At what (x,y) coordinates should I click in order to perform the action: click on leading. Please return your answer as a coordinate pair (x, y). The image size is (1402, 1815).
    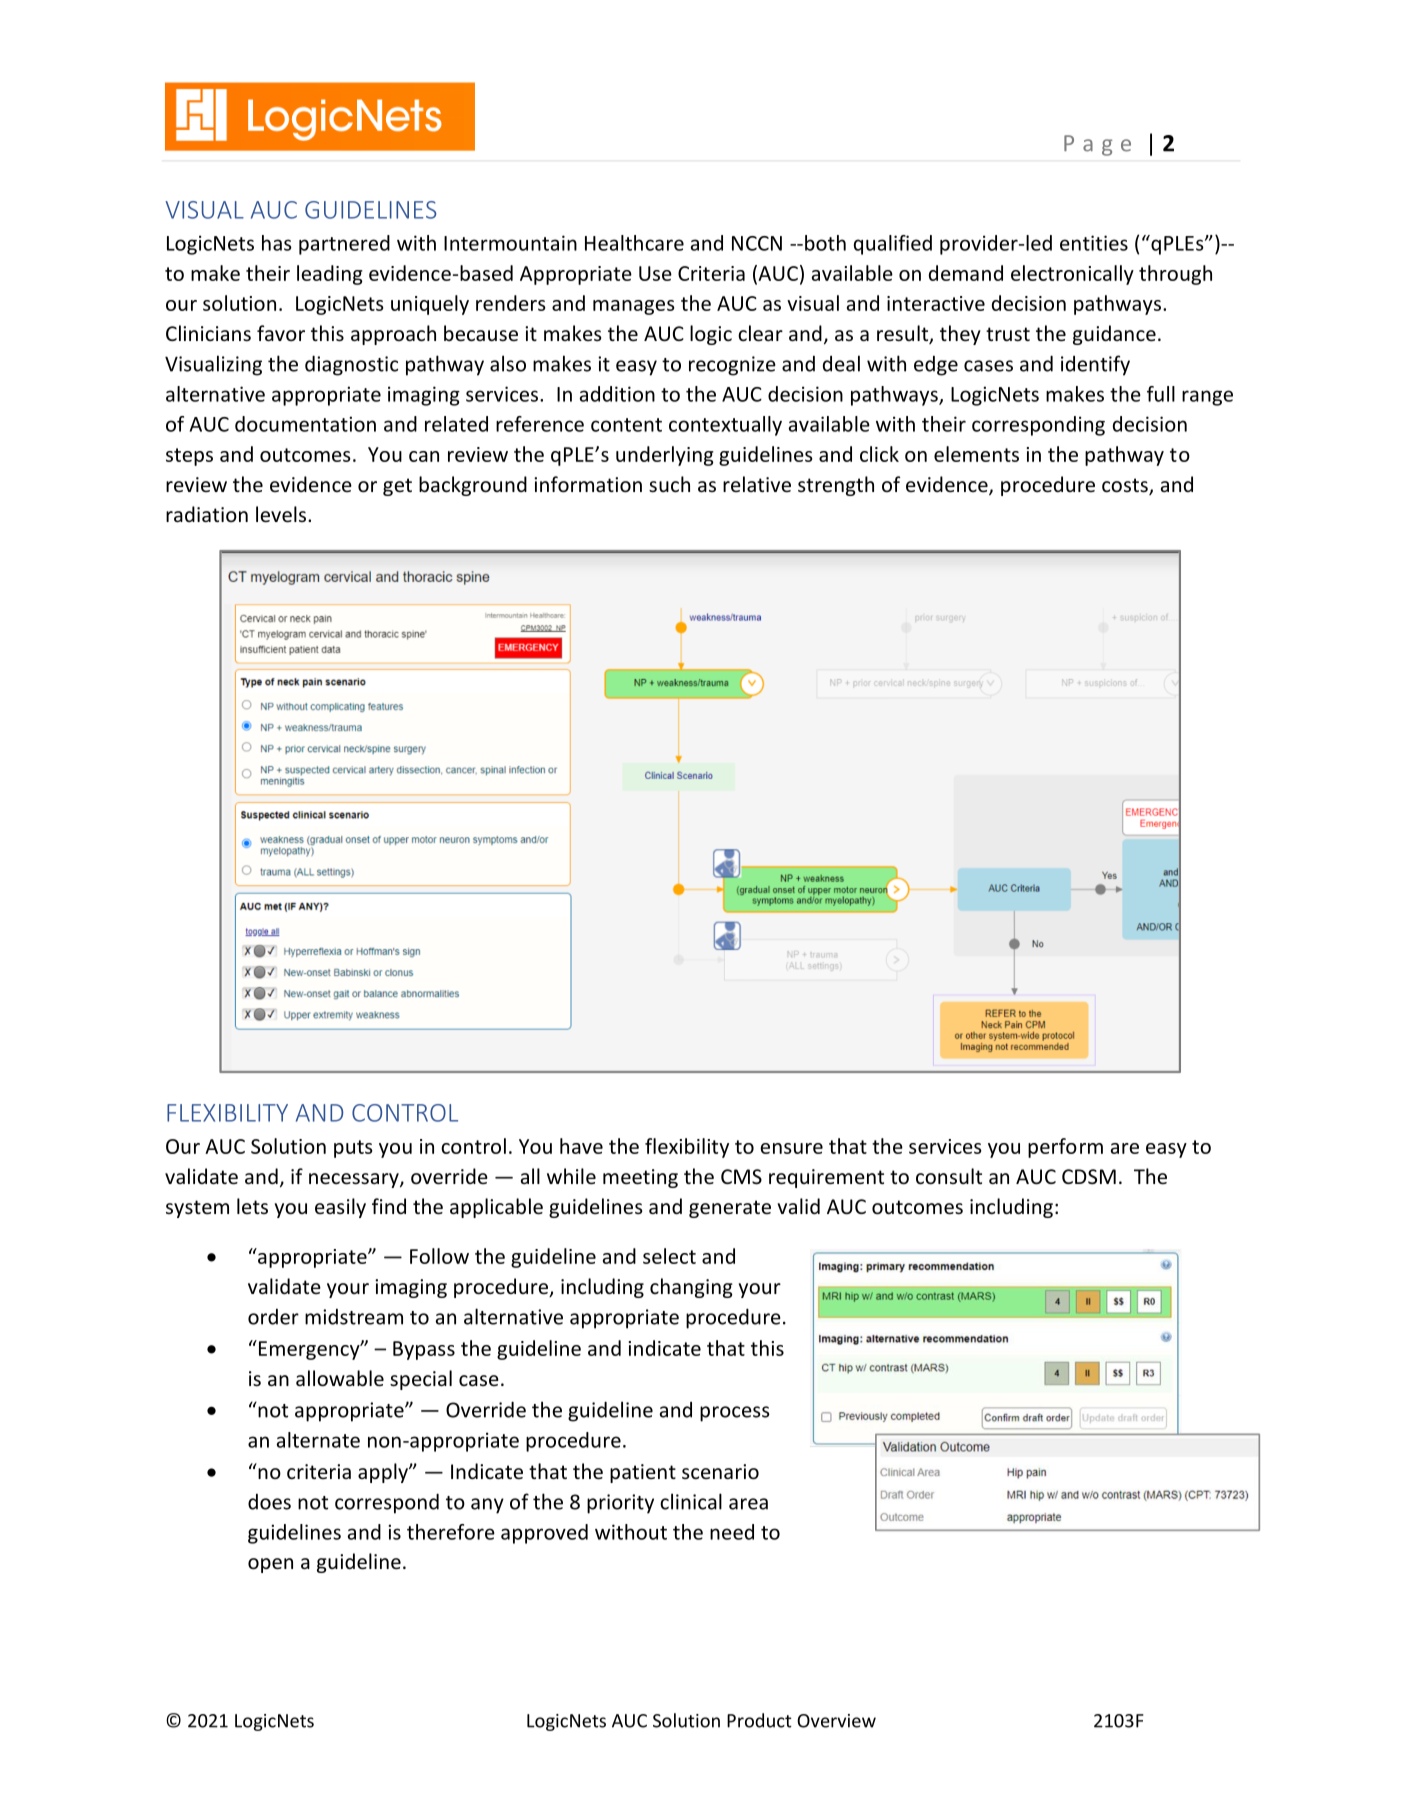
    Looking at the image, I should click on (330, 275).
